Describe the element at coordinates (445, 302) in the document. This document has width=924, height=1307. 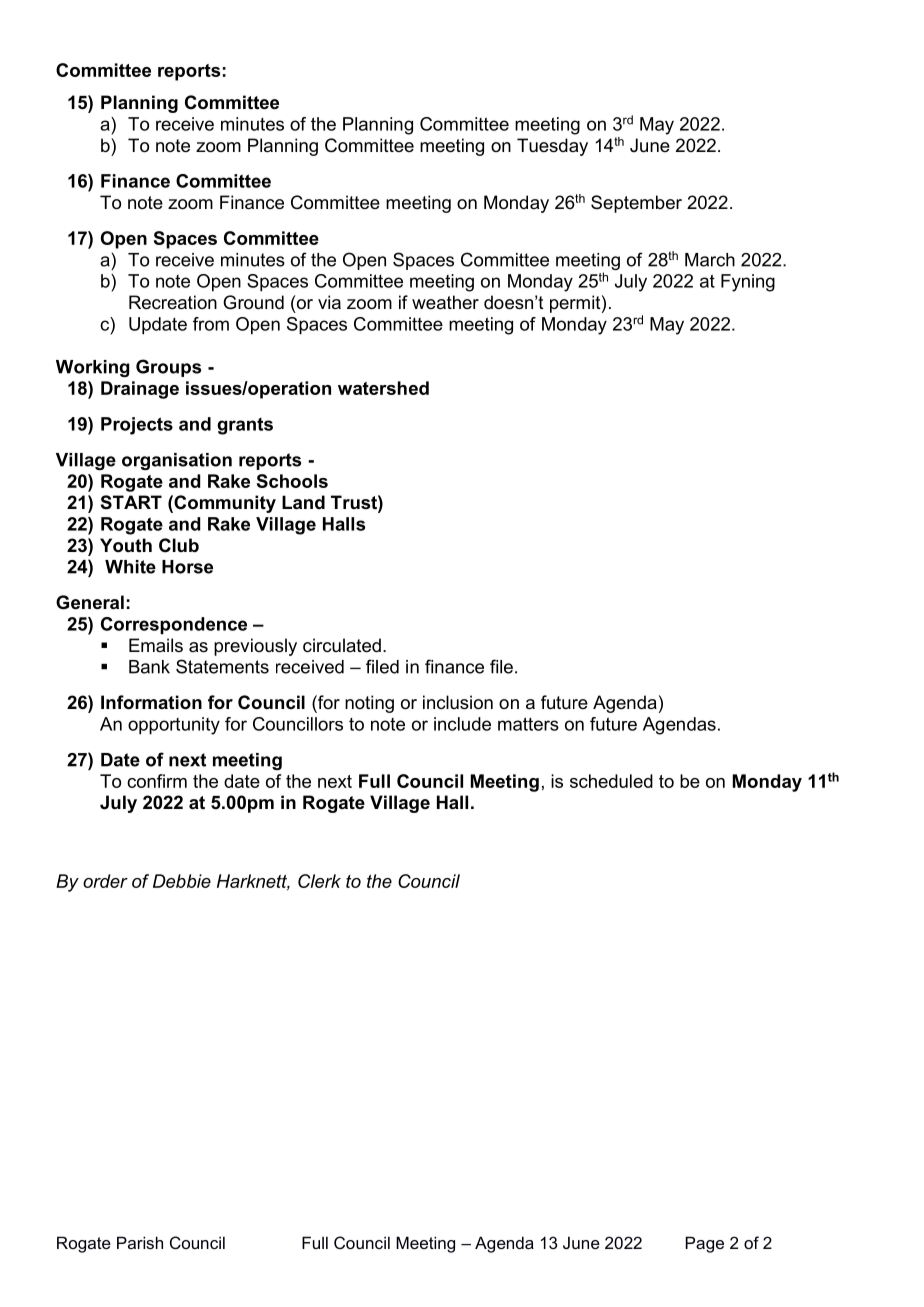
I see `weather` at that location.
